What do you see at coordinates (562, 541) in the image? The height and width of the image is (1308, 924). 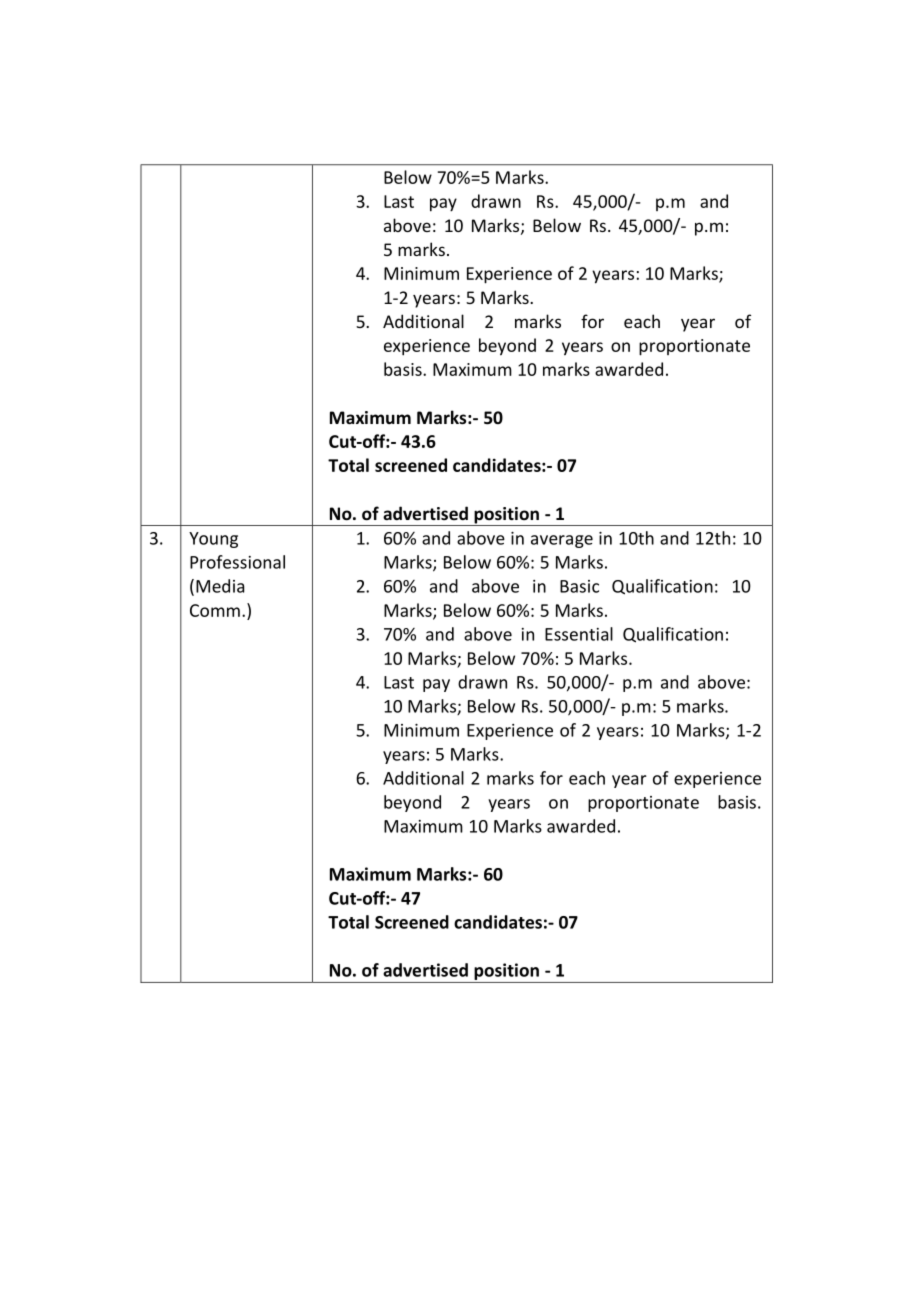 I see `average` at bounding box center [562, 541].
